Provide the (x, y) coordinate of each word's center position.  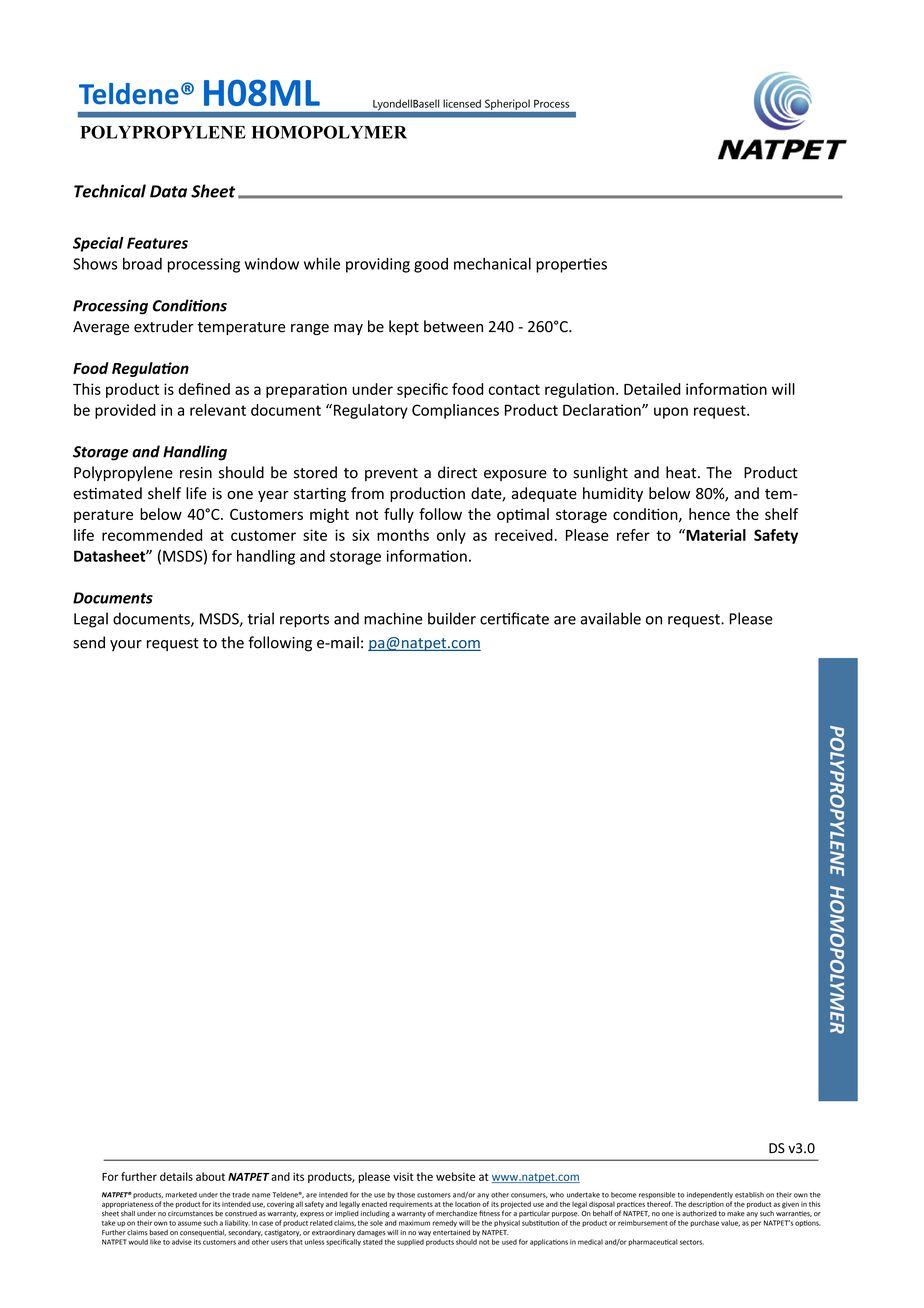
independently (710, 1195)
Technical (110, 191)
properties (571, 265)
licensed (462, 103)
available (610, 618)
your (126, 645)
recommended (152, 535)
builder (452, 618)
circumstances (190, 1214)
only (451, 536)
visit (403, 1176)
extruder (164, 326)
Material (715, 535)
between (453, 326)
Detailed (652, 389)
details (176, 1176)
